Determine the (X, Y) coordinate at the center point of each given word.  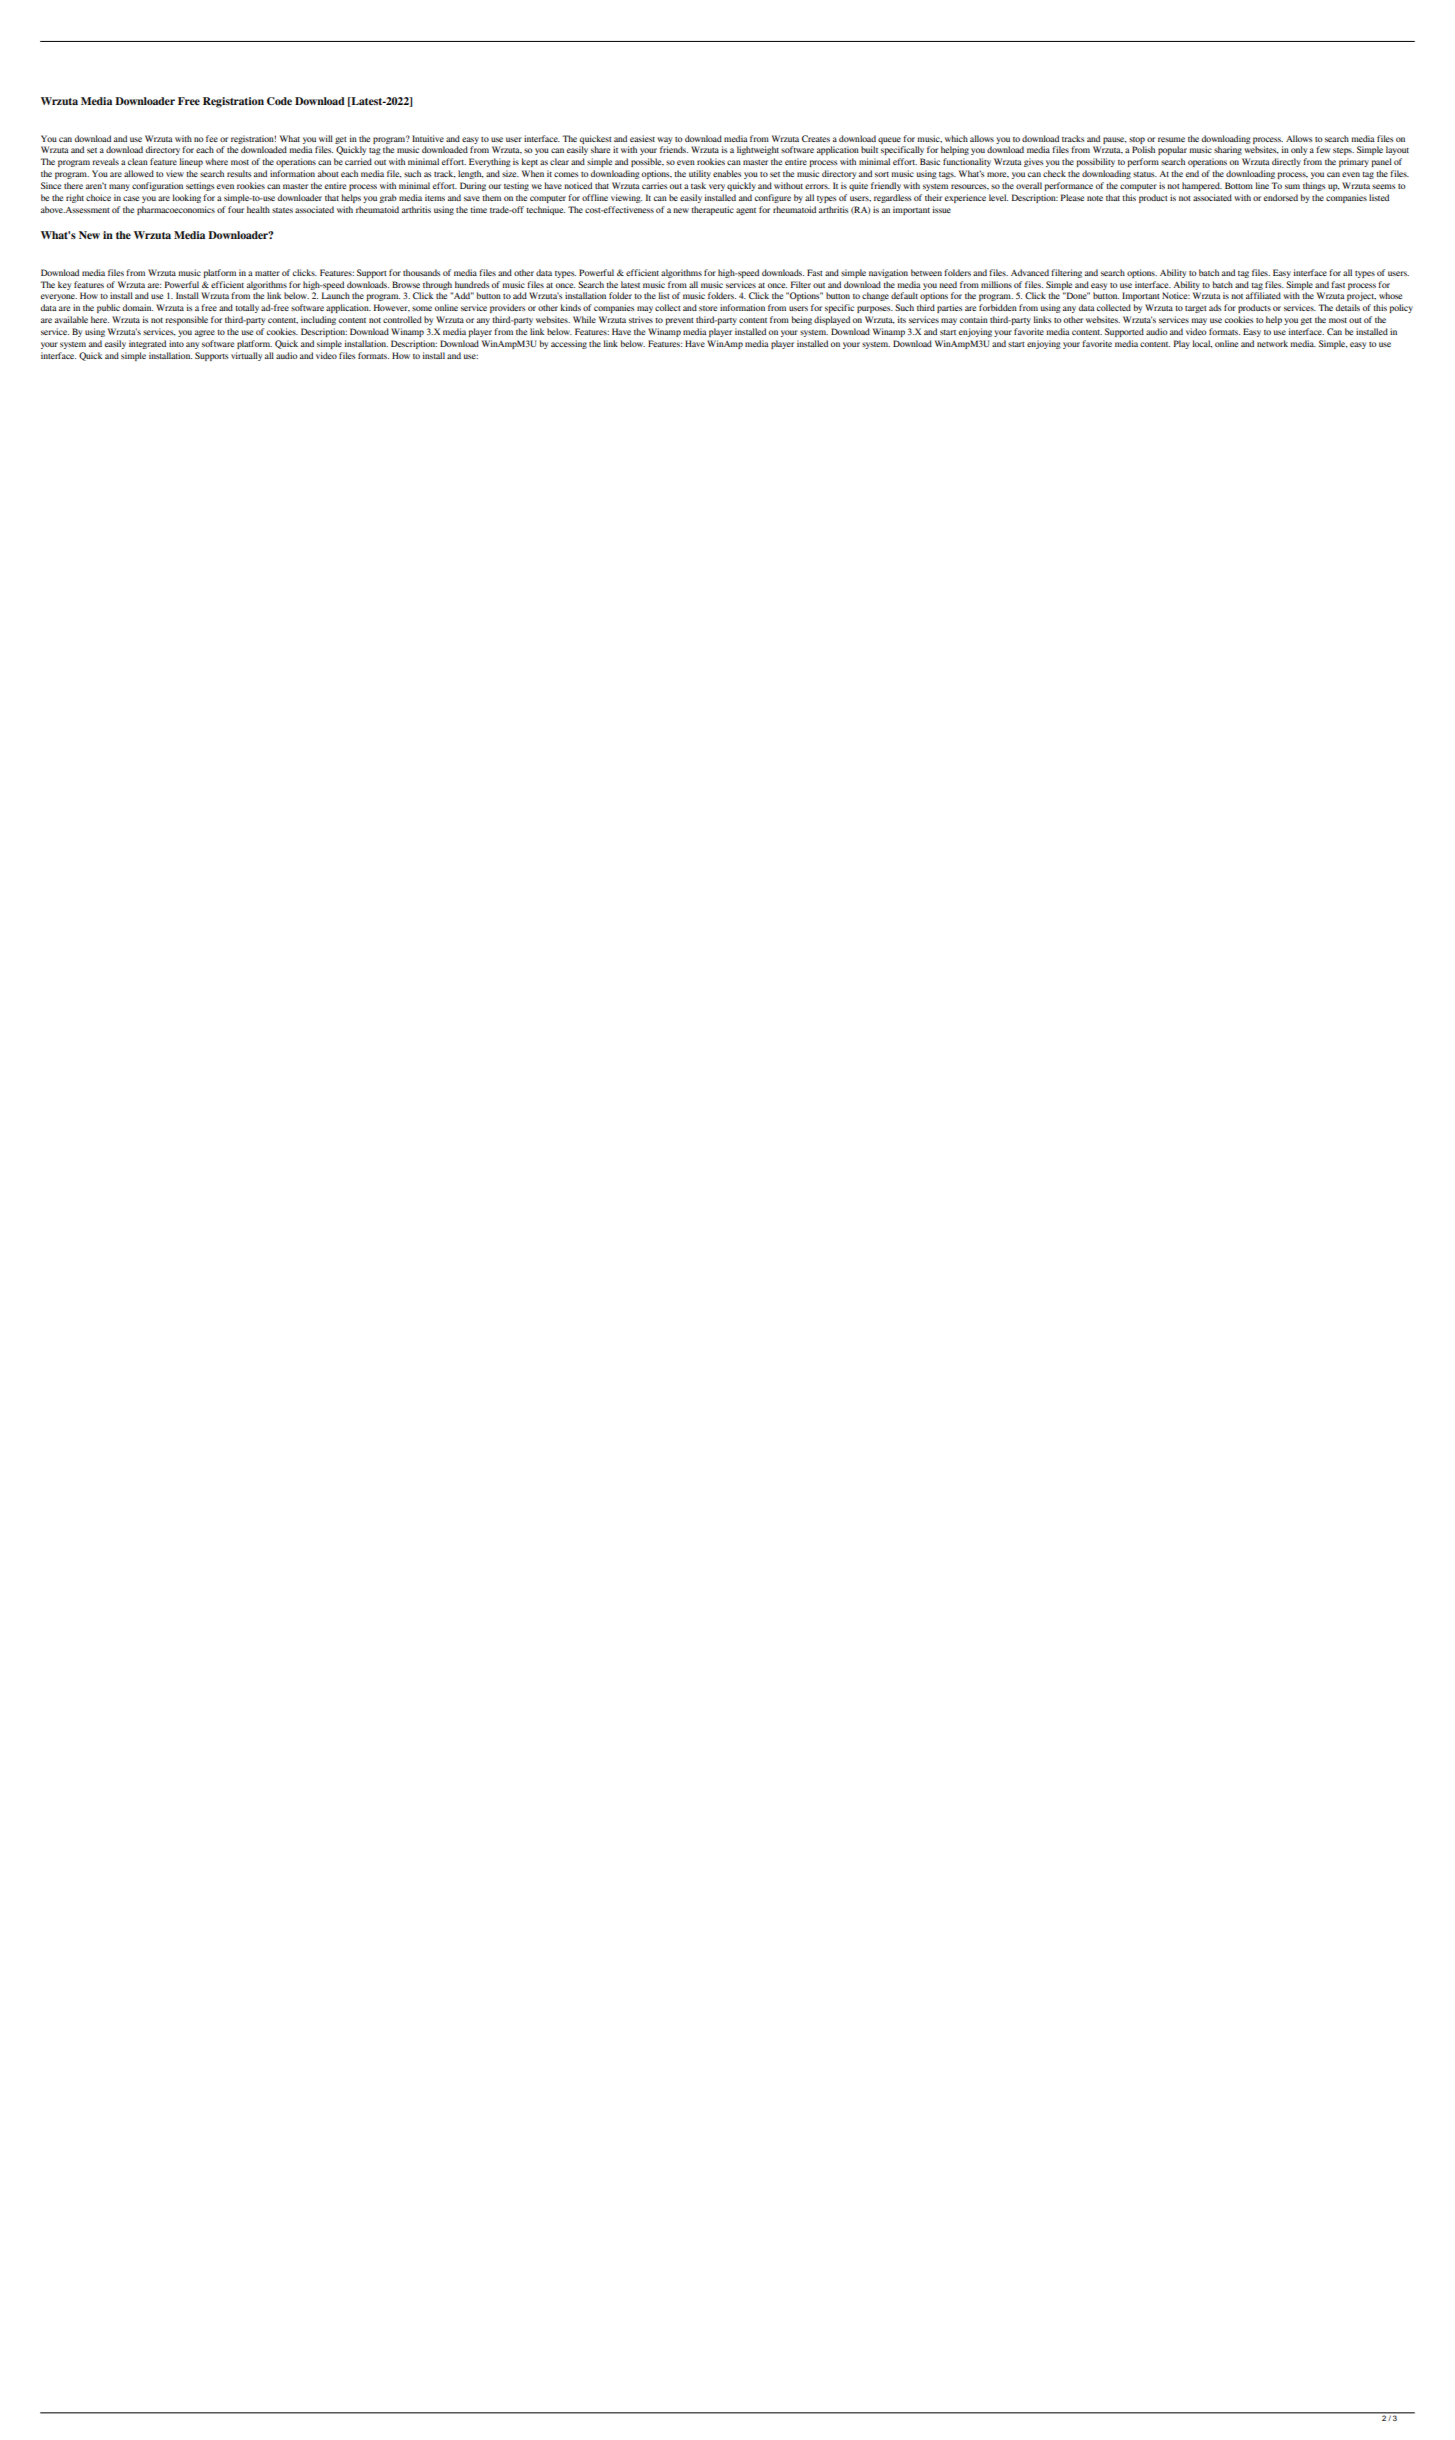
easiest (642, 138)
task (698, 185)
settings (200, 186)
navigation (888, 273)
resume (1171, 139)
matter (267, 273)
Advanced (1030, 272)
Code (279, 101)
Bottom (1239, 185)
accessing (569, 344)
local (1202, 344)
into (176, 343)
